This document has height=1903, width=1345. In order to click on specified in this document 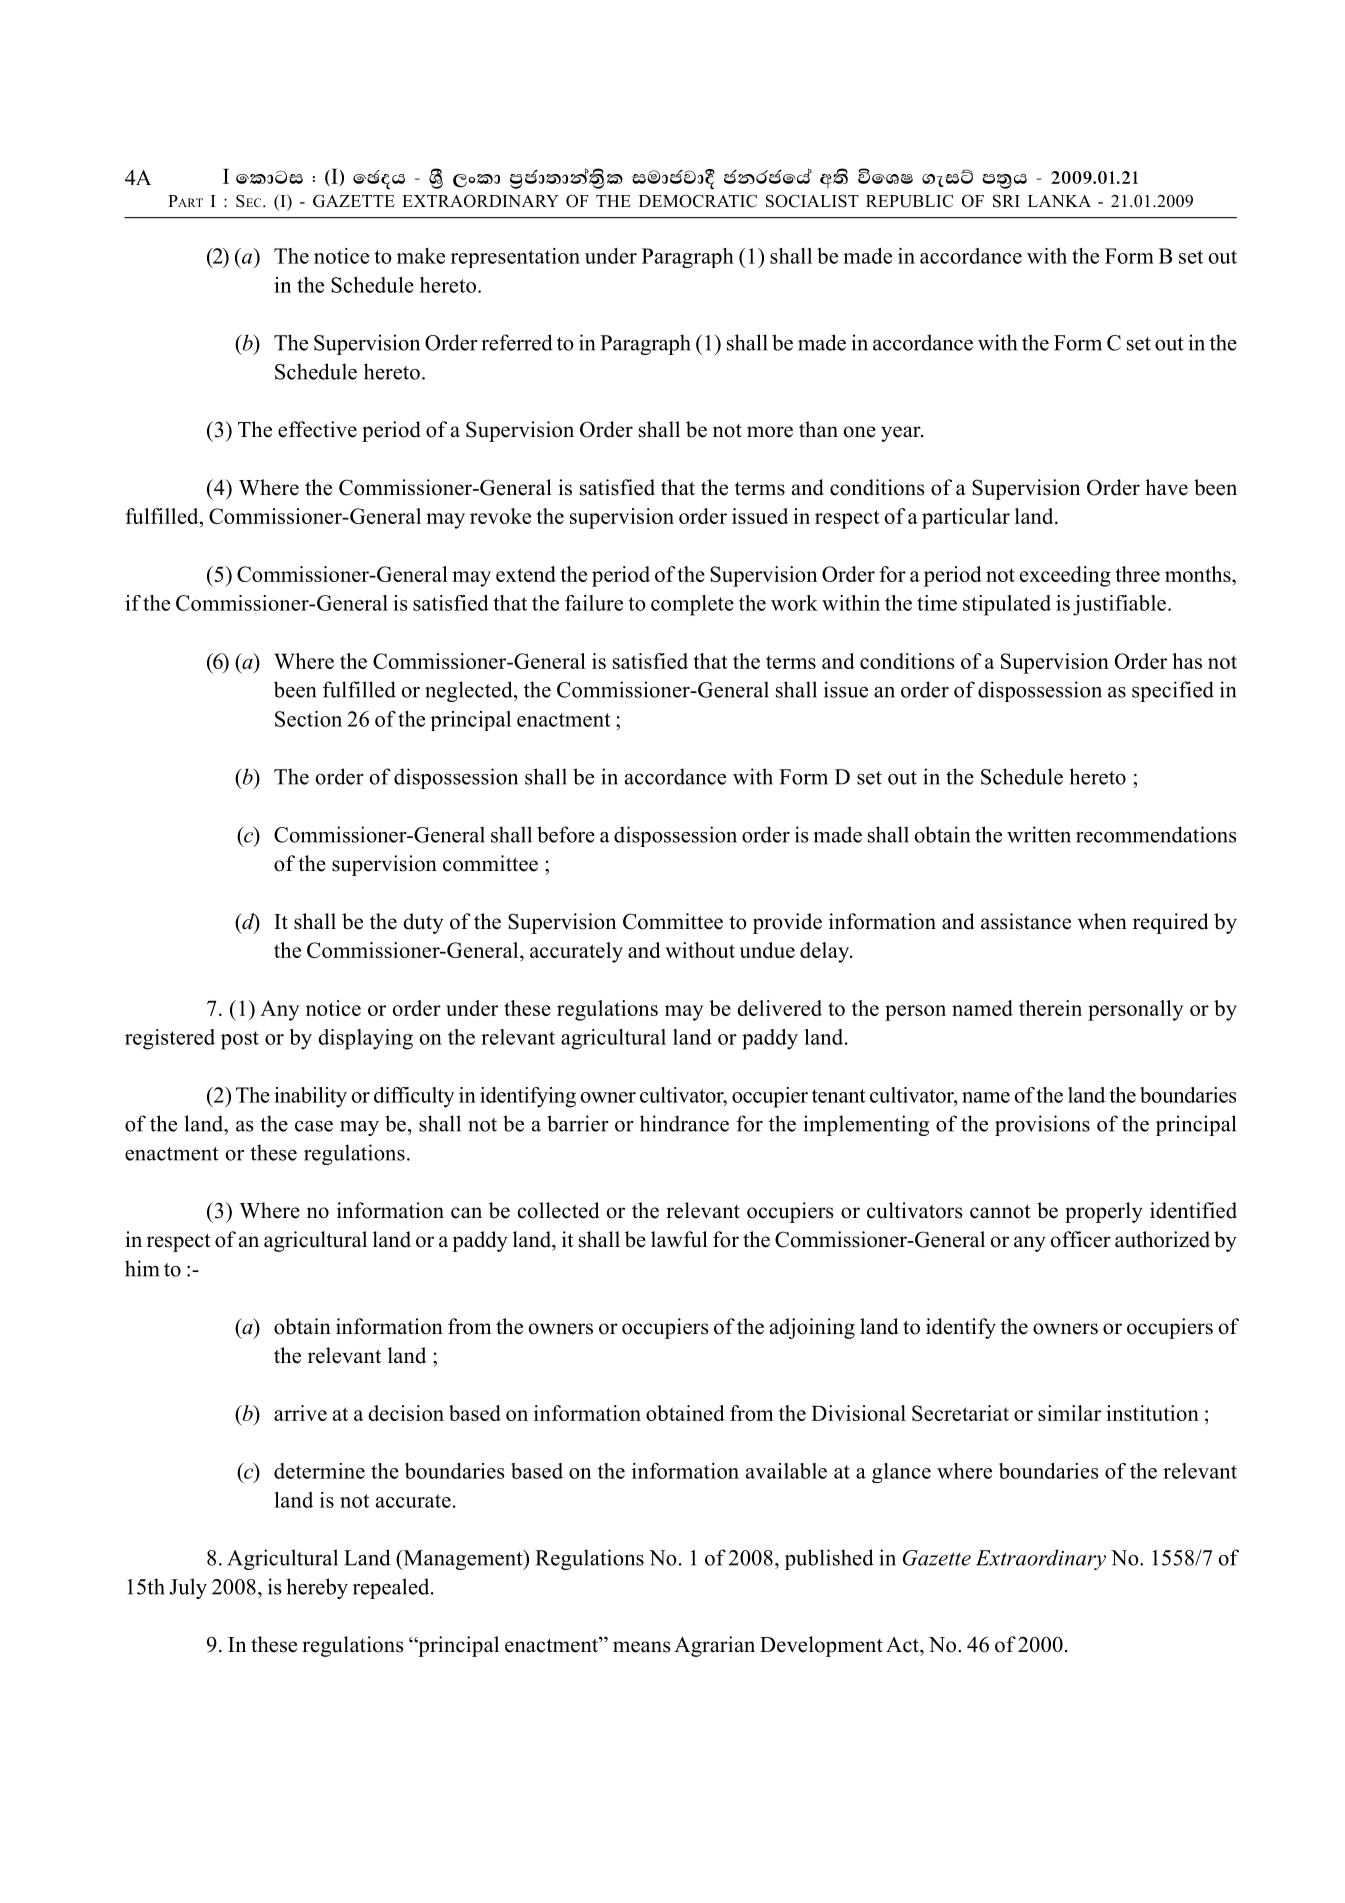, I will do `click(1173, 691)`.
